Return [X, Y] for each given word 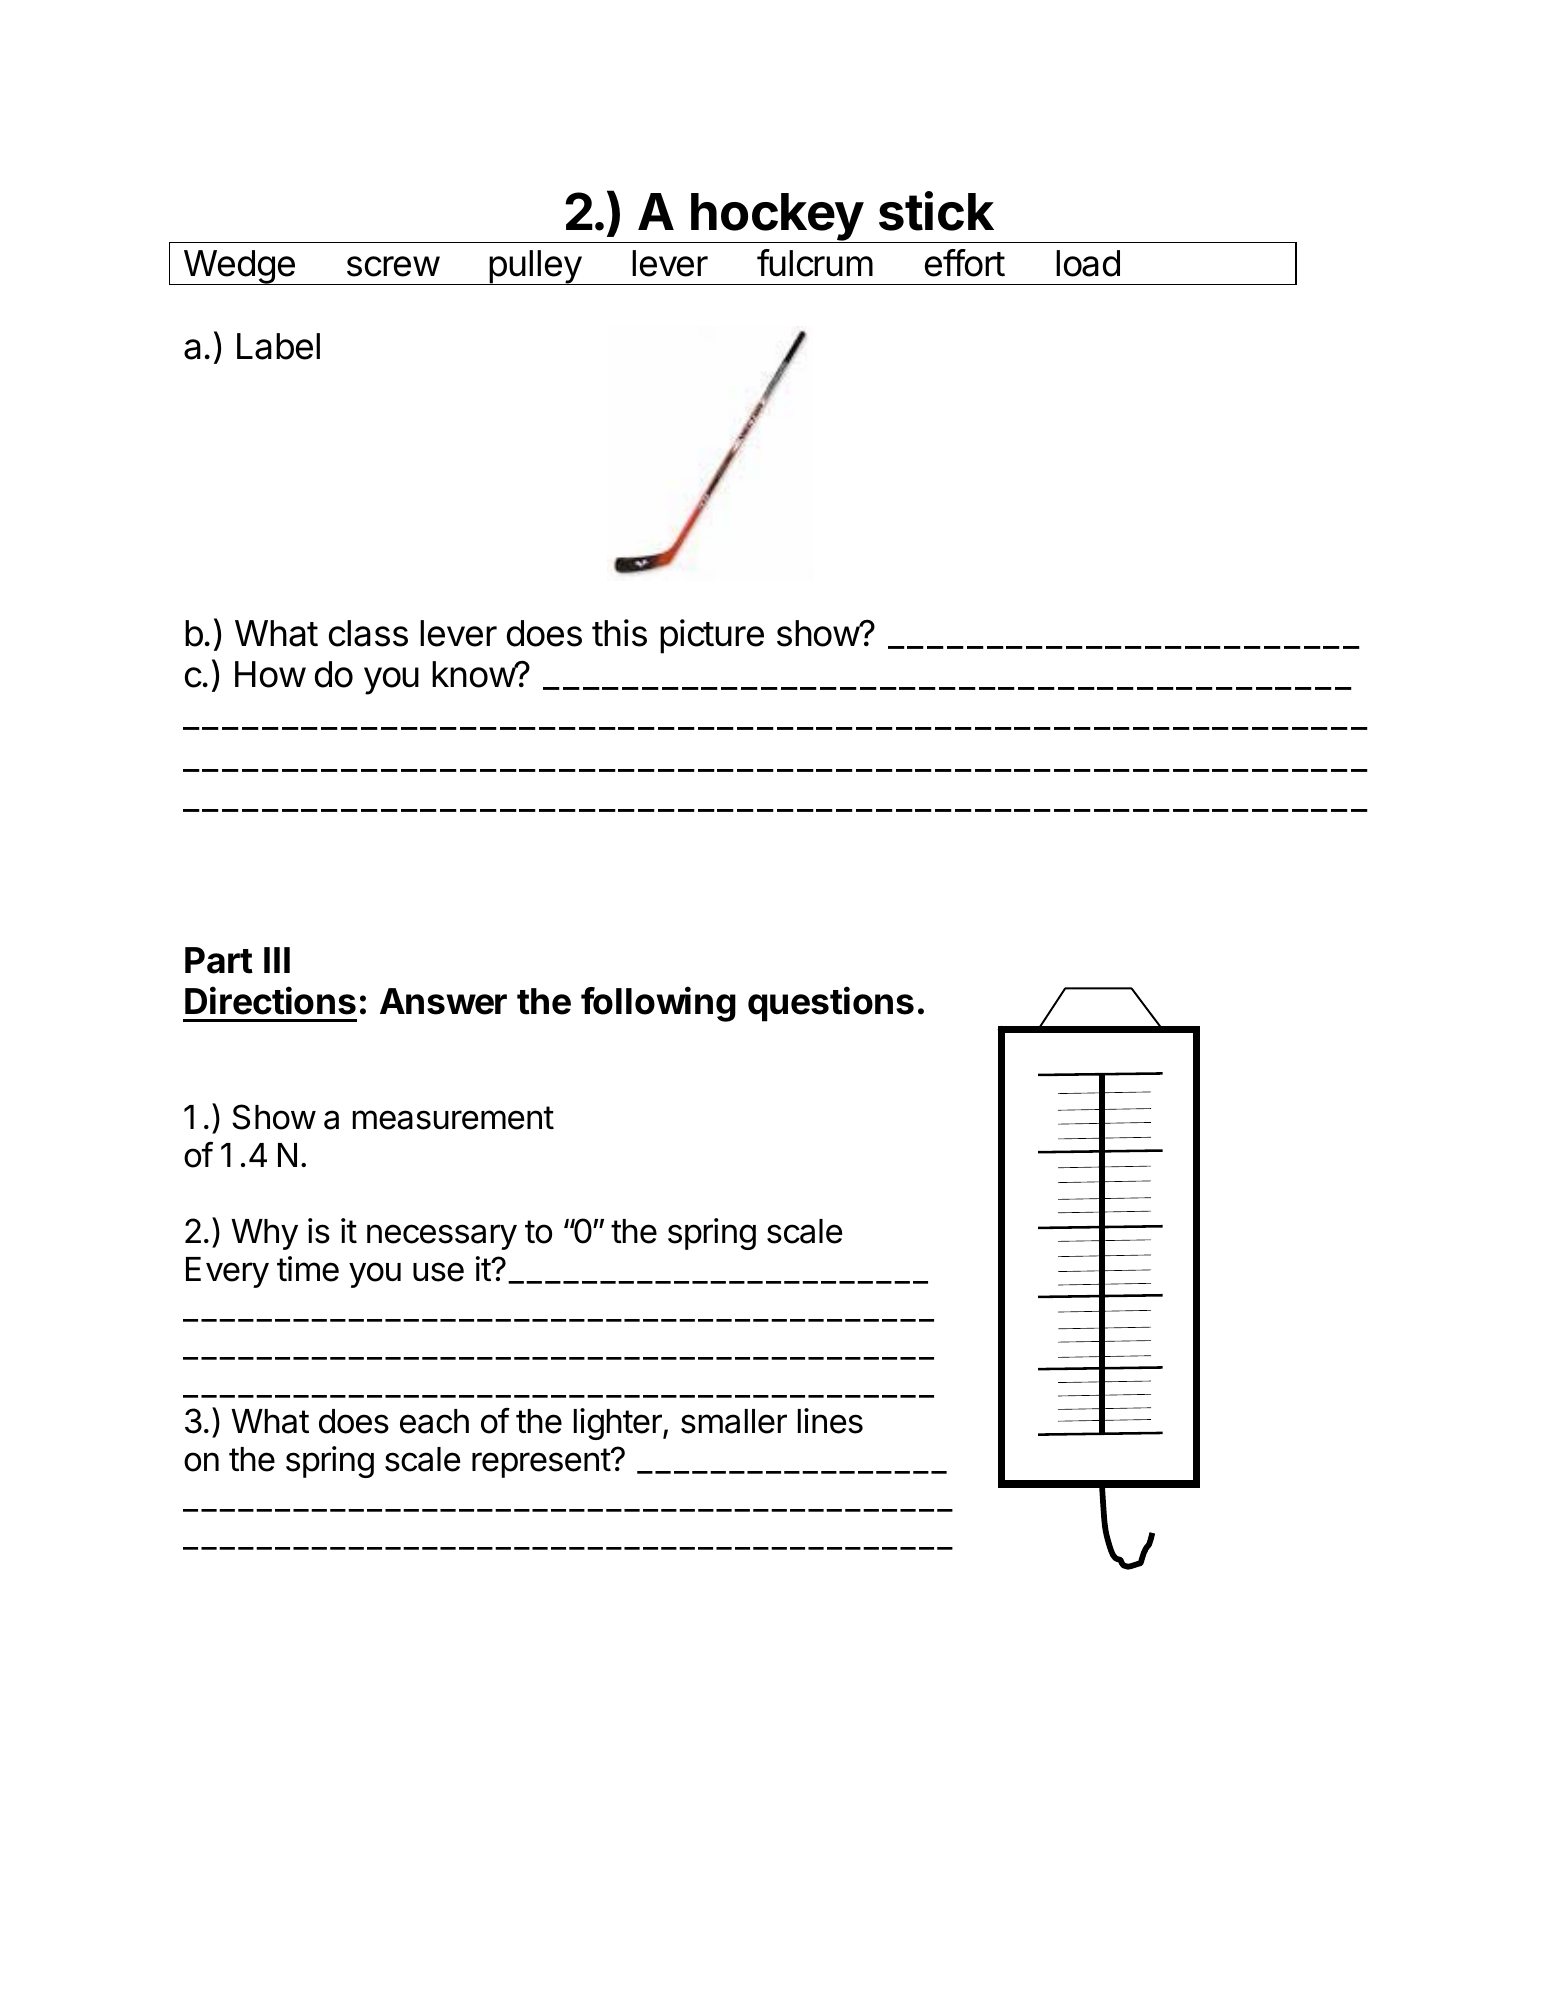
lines [830, 1421]
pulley [535, 267]
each [434, 1421]
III [277, 960]
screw [393, 266]
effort [965, 263]
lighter [619, 1424]
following [658, 1004]
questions [831, 1004]
